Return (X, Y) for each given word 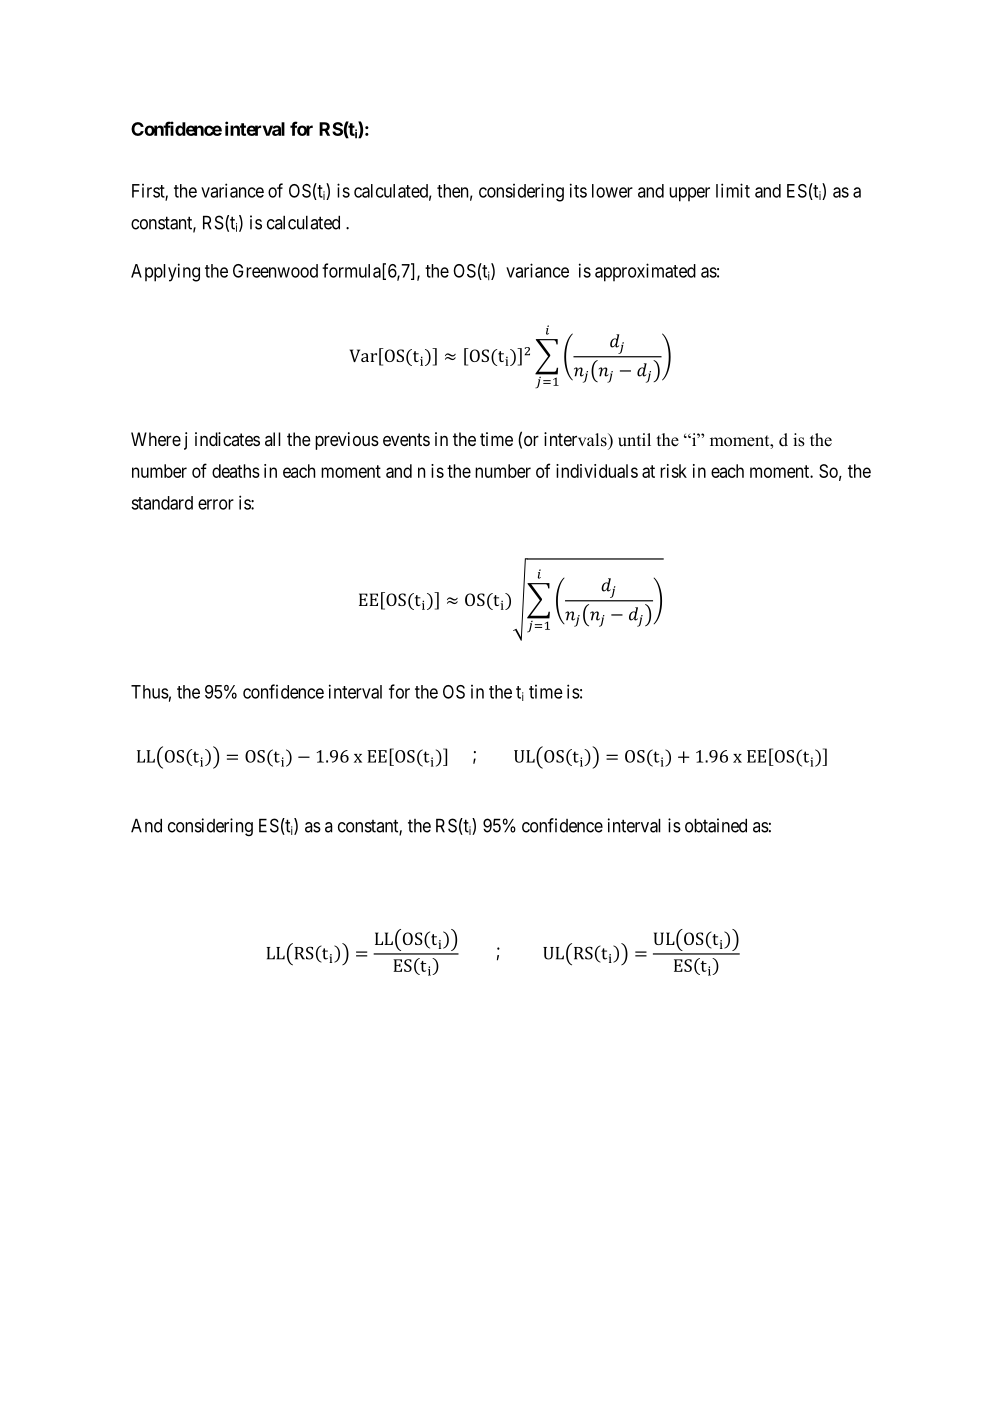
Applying (165, 272)
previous (347, 441)
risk (673, 471)
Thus (150, 692)
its (578, 190)
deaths (236, 471)
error (216, 504)
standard (162, 503)
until (634, 440)
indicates (227, 439)
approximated (645, 272)
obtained (716, 825)
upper (689, 194)
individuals (597, 471)
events (406, 439)
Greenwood (275, 271)
